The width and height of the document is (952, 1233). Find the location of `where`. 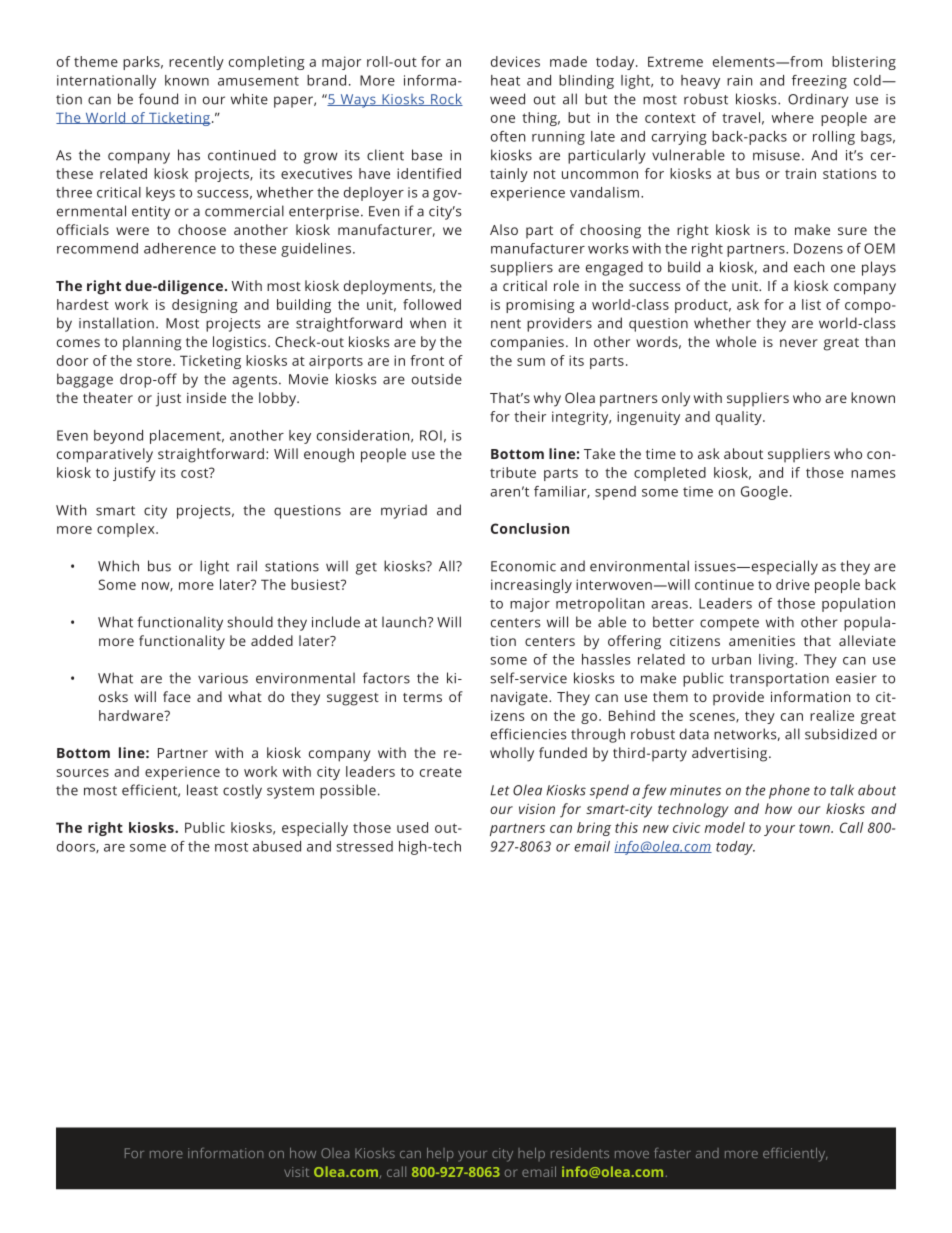

where is located at coordinates (793, 117).
